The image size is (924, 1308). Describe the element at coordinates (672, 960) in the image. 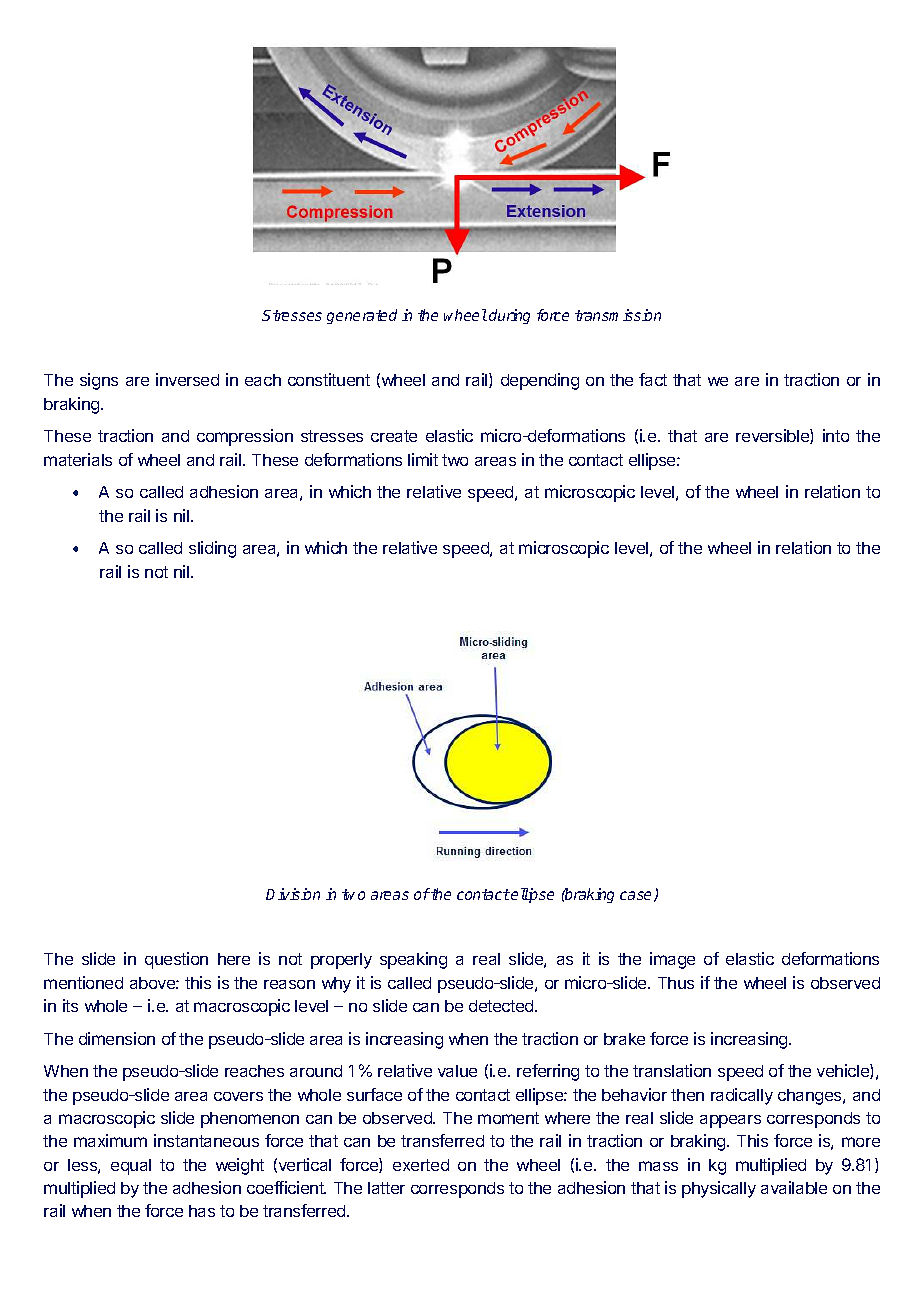

I see `image` at that location.
